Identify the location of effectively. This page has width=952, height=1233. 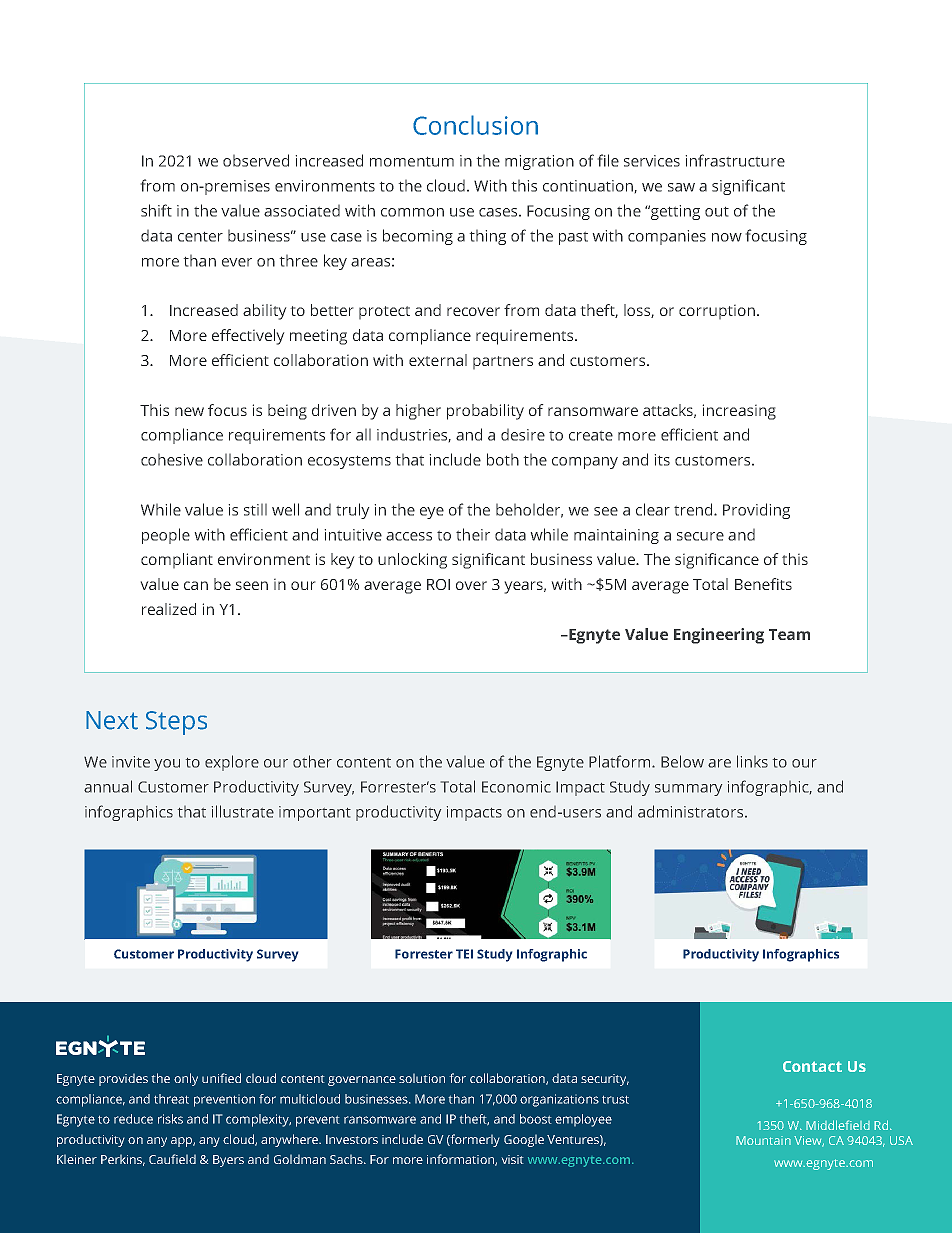
(248, 337).
